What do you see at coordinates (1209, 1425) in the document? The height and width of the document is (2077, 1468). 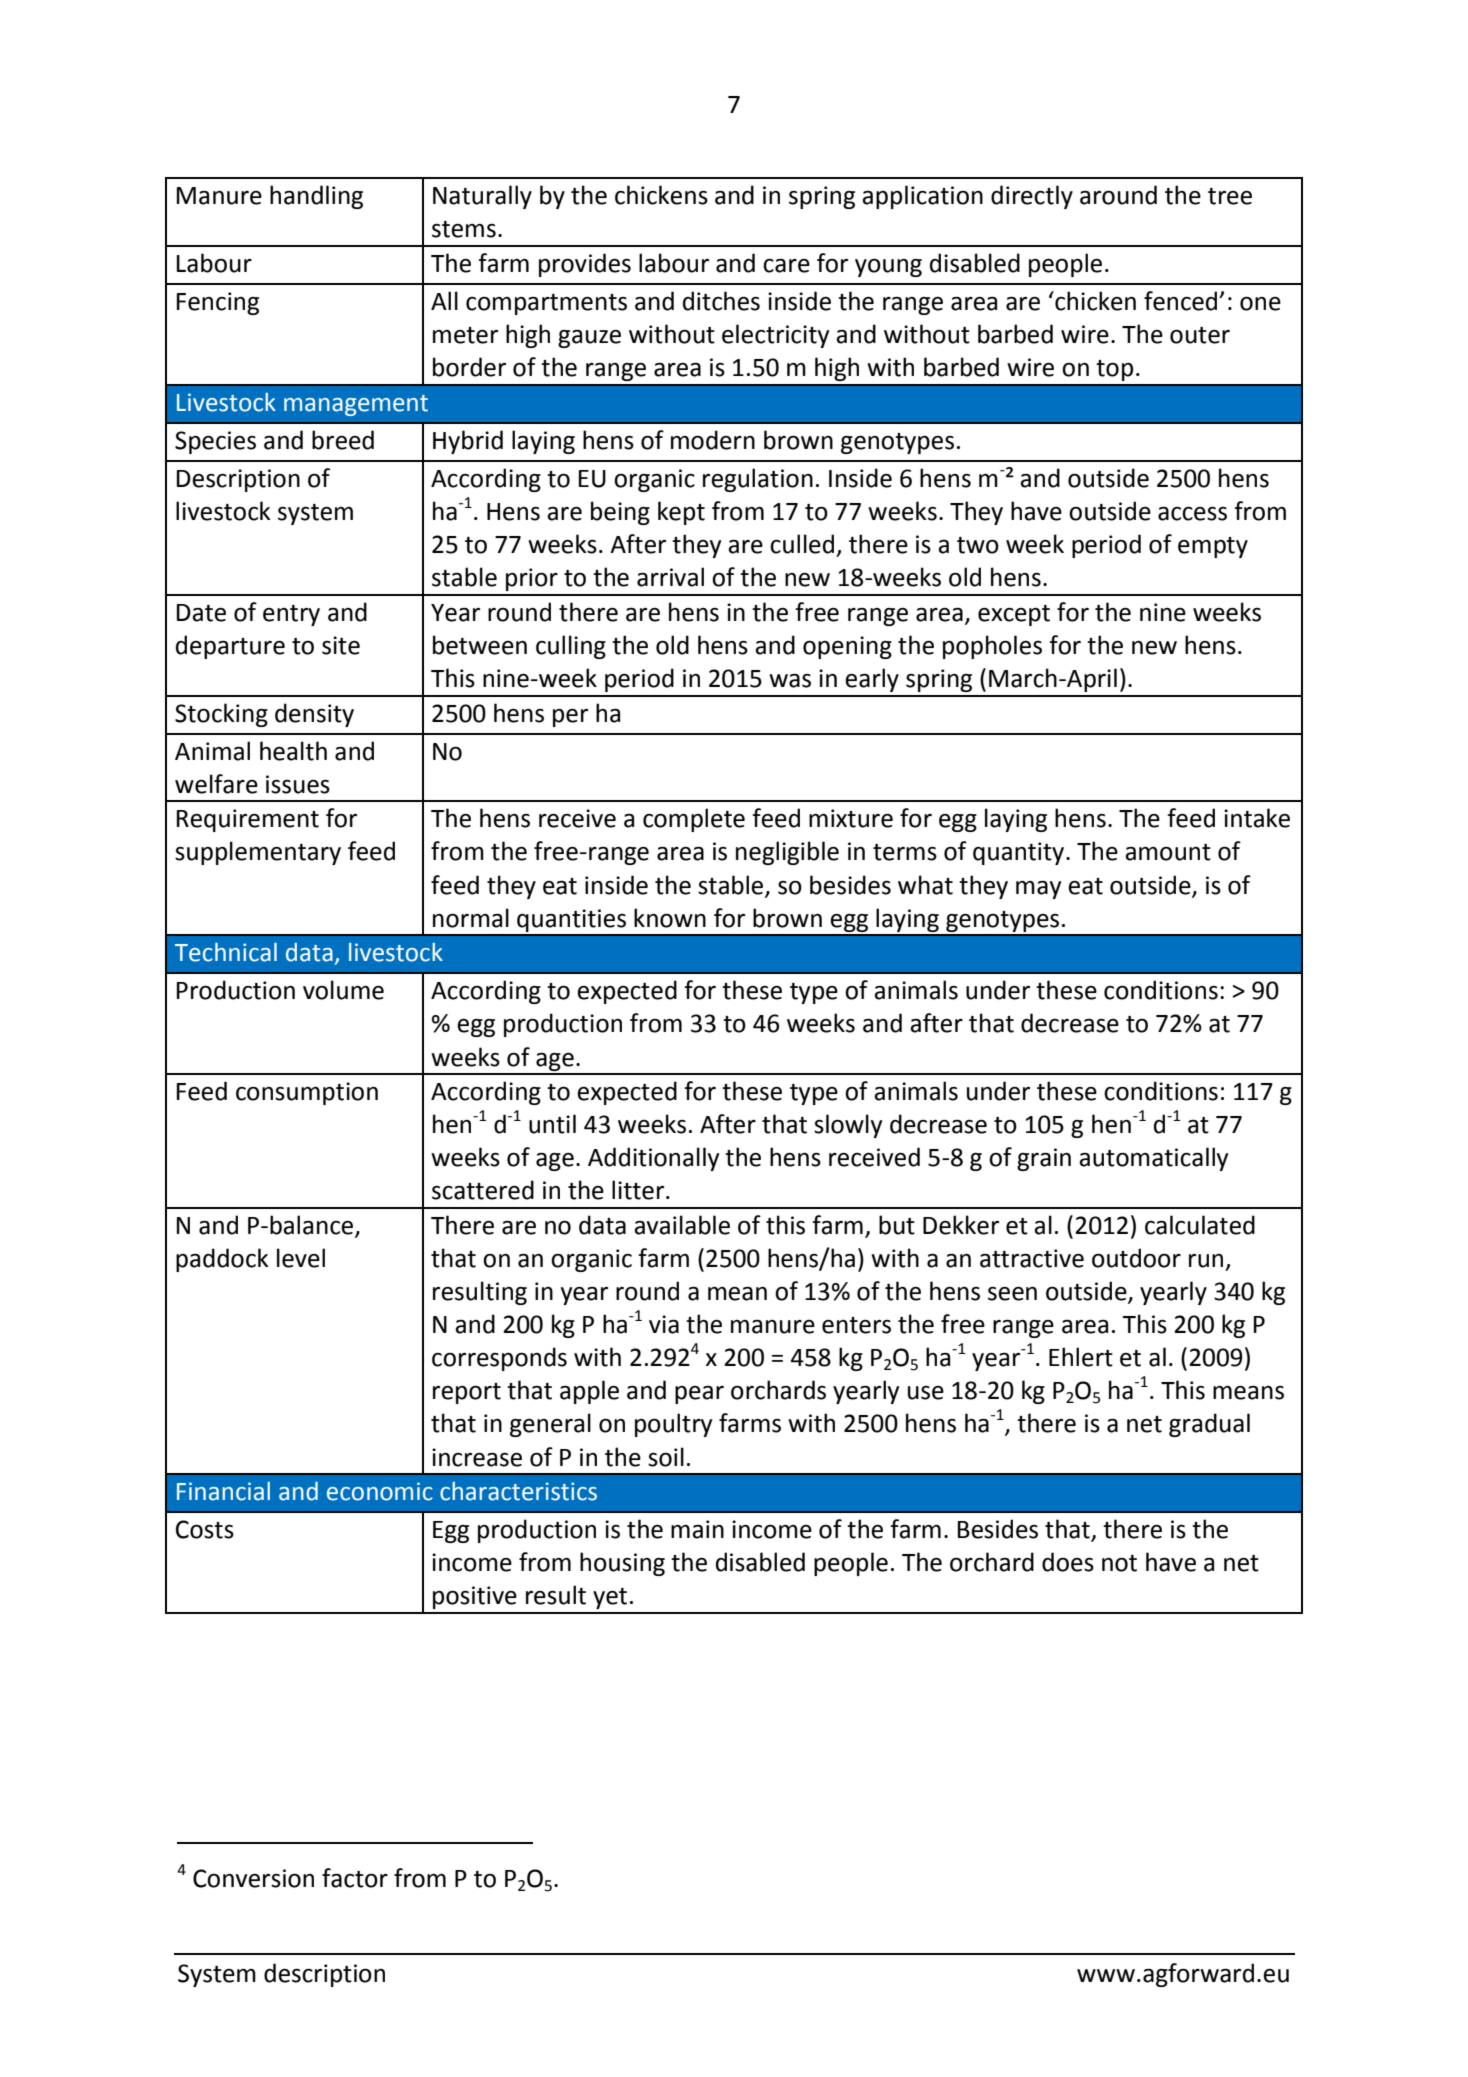 I see `gradual` at bounding box center [1209, 1425].
